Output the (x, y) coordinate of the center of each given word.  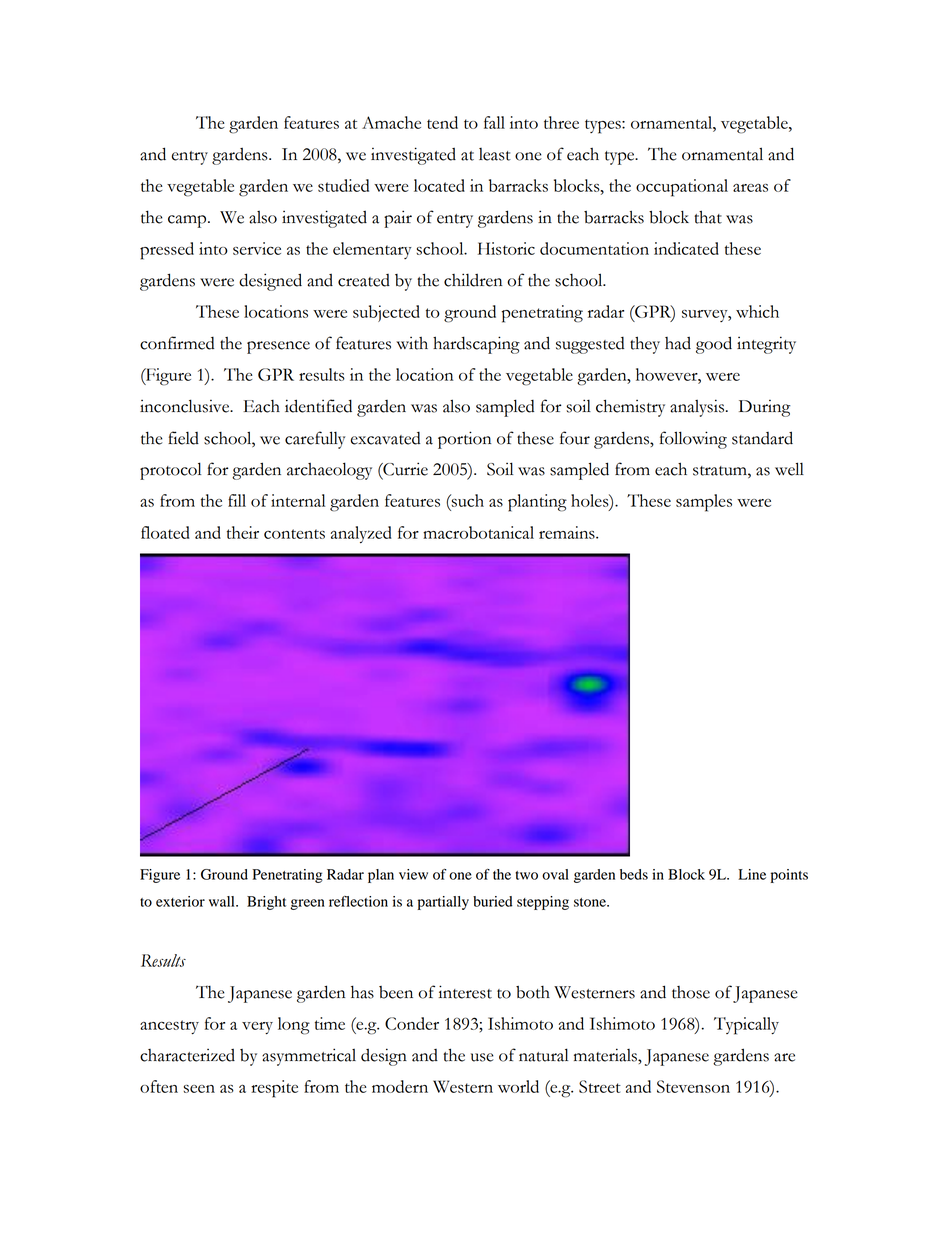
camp (188, 221)
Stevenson (693, 1086)
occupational (682, 188)
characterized (187, 1055)
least (495, 154)
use (482, 1057)
